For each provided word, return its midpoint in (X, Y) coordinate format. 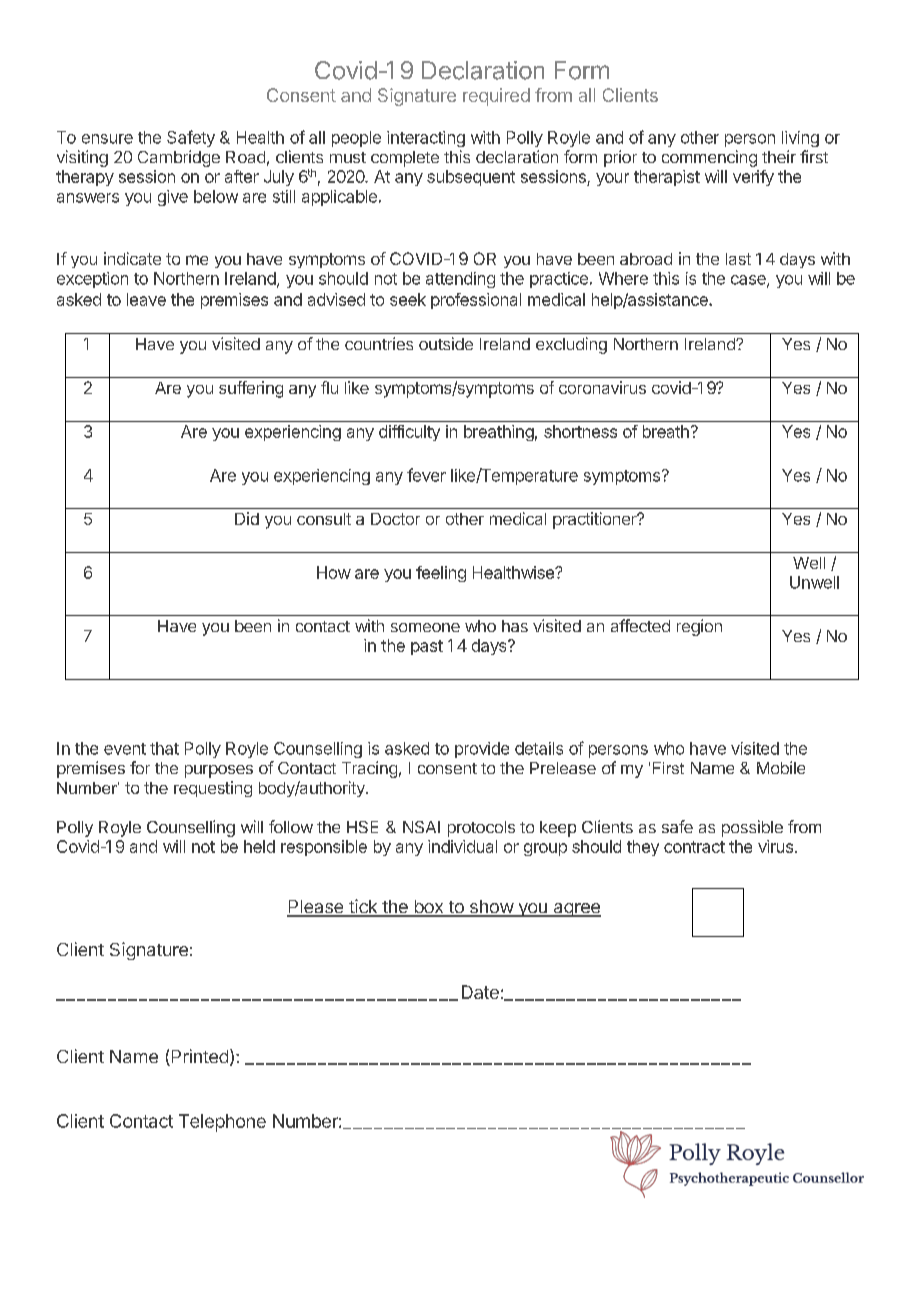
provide (482, 750)
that (164, 748)
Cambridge (179, 158)
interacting (426, 139)
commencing (709, 158)
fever (426, 475)
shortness (580, 431)
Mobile (781, 767)
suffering (251, 389)
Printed (198, 1057)
